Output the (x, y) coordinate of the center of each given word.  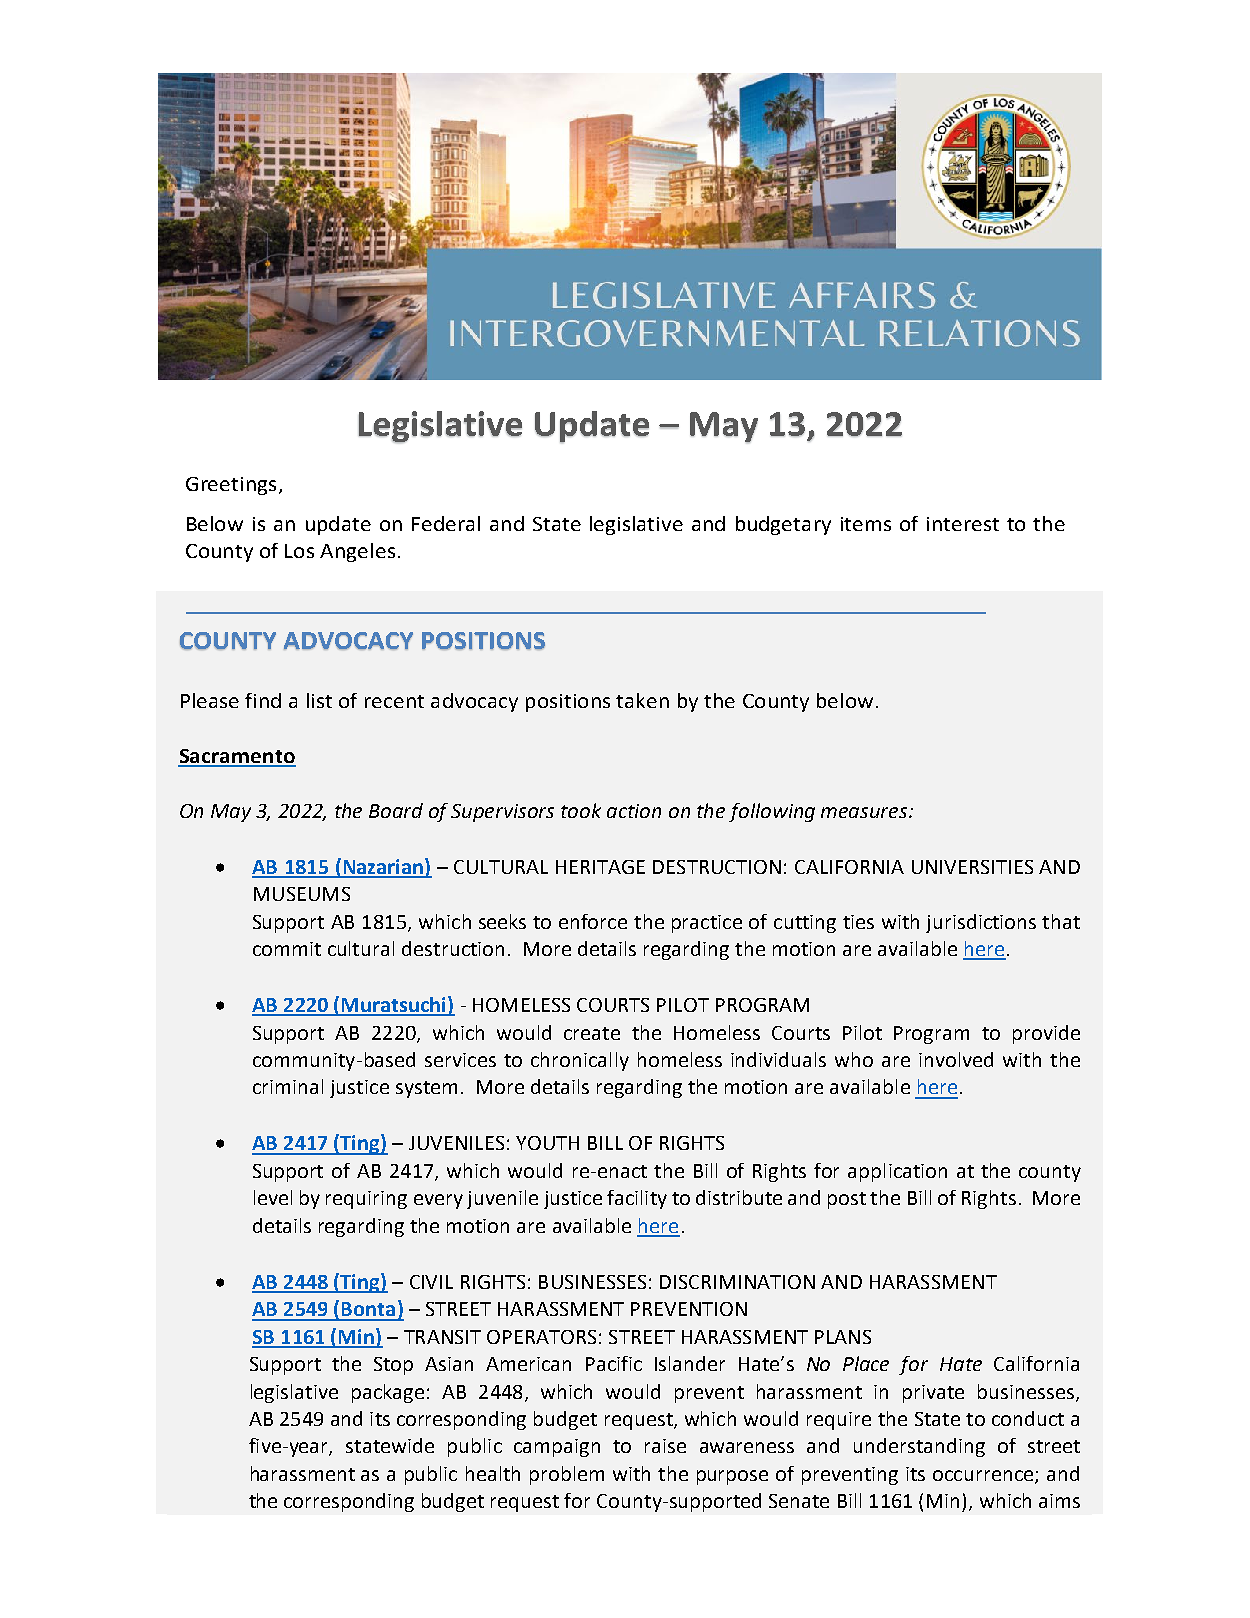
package (388, 1393)
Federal (446, 523)
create (592, 1033)
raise (665, 1446)
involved (956, 1059)
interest (963, 524)
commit (287, 949)
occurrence (984, 1476)
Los (299, 551)
